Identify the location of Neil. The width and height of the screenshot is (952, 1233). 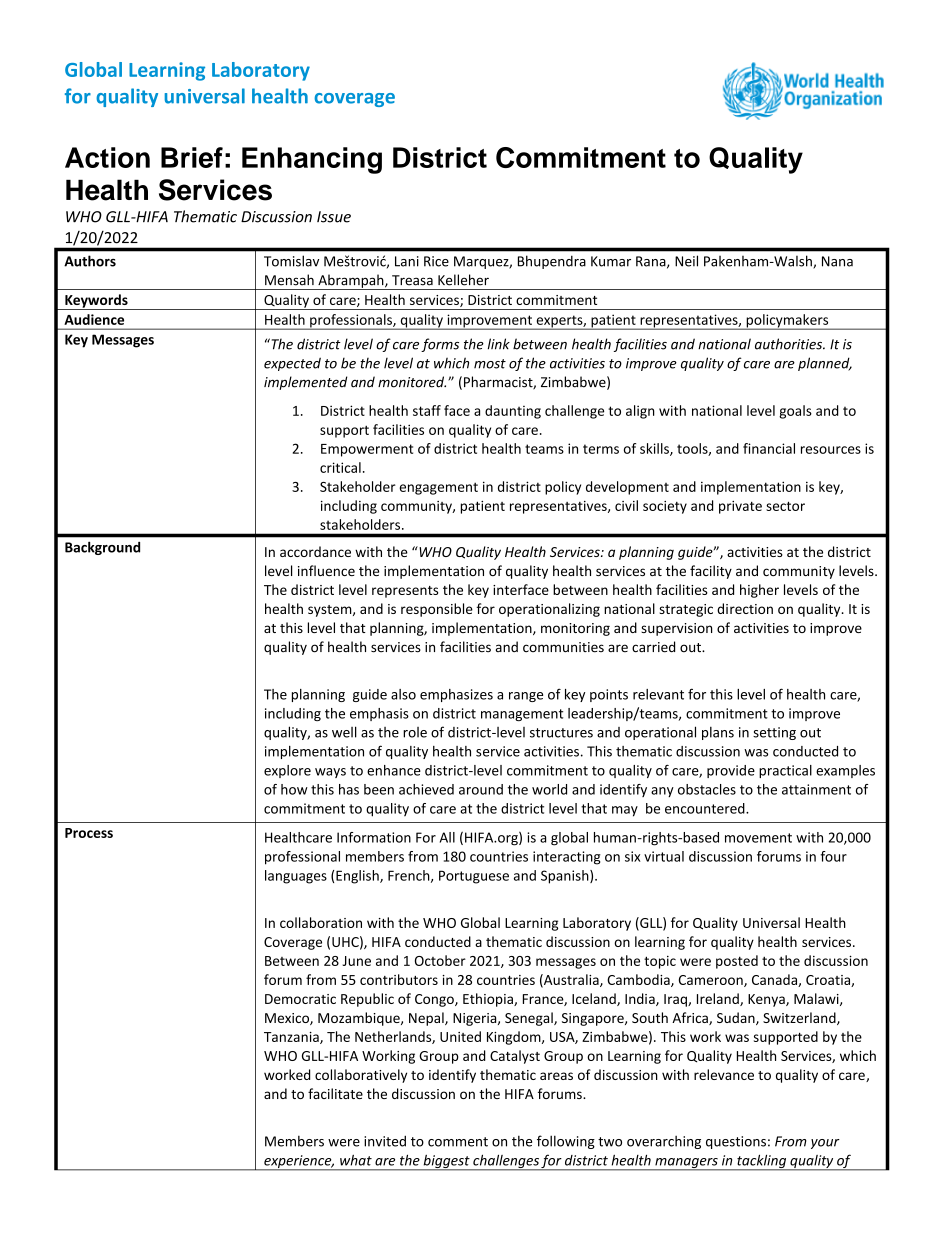
(686, 261).
